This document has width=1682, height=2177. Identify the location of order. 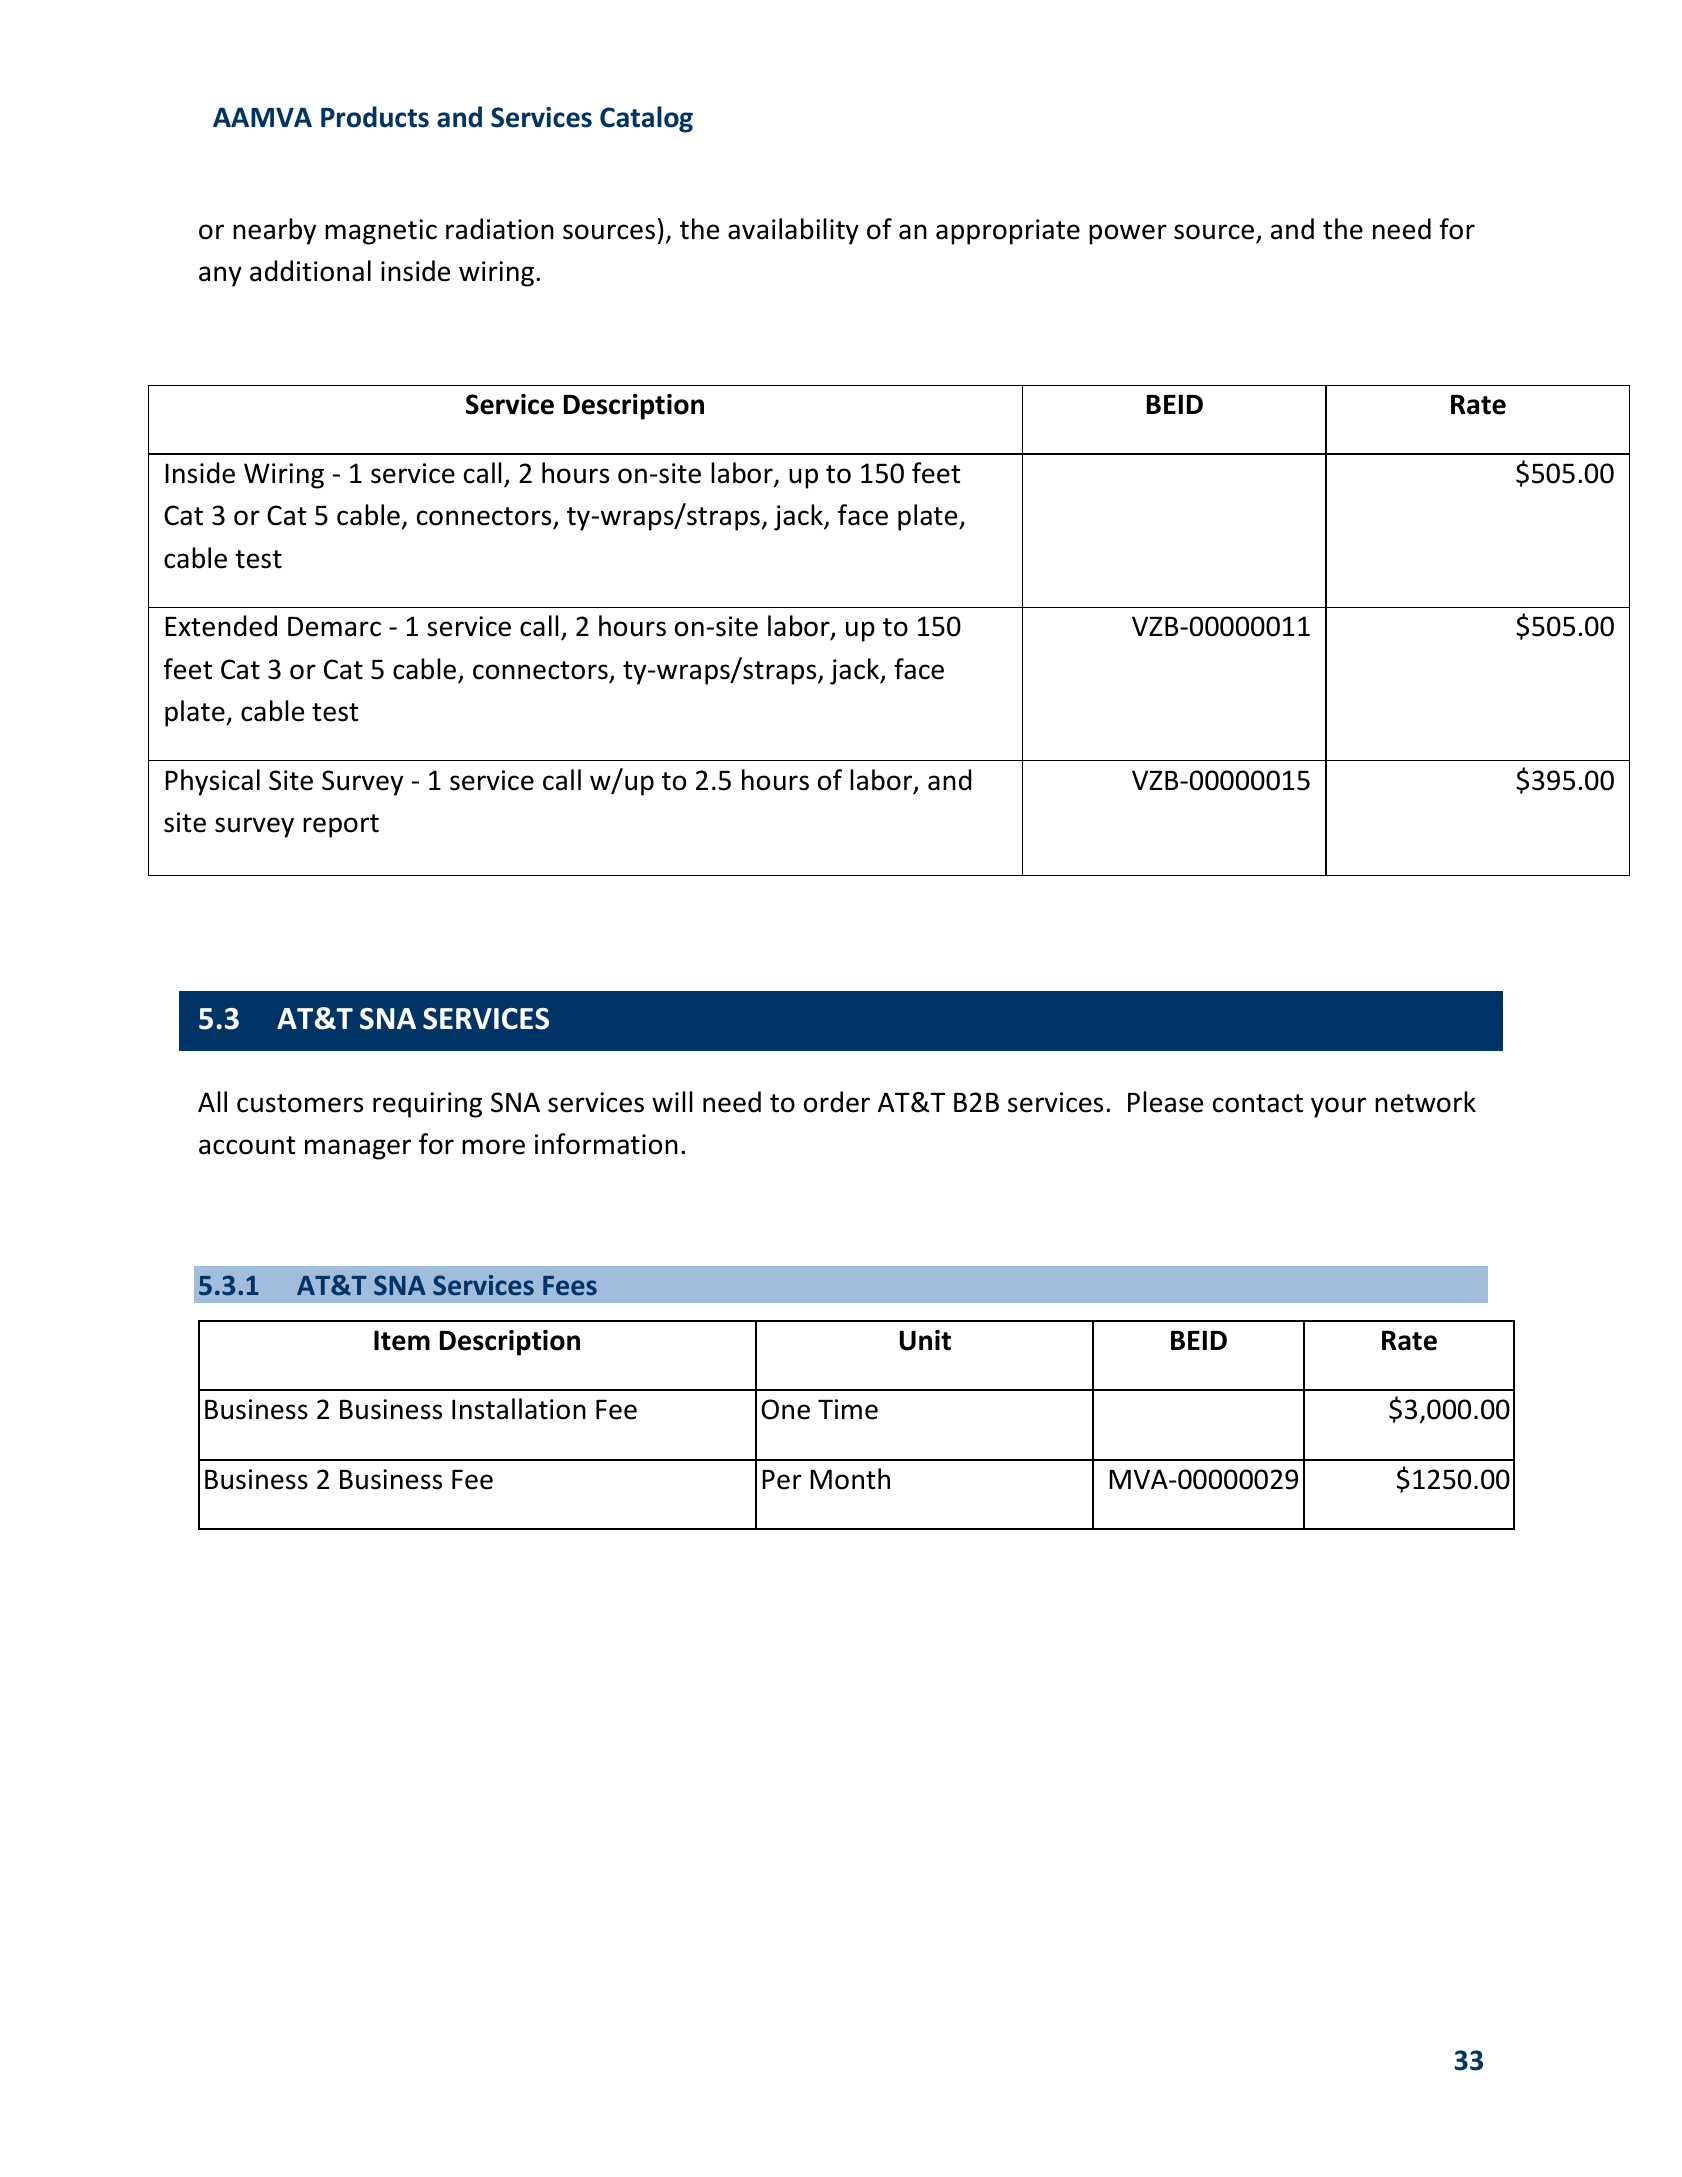
(837, 1102).
